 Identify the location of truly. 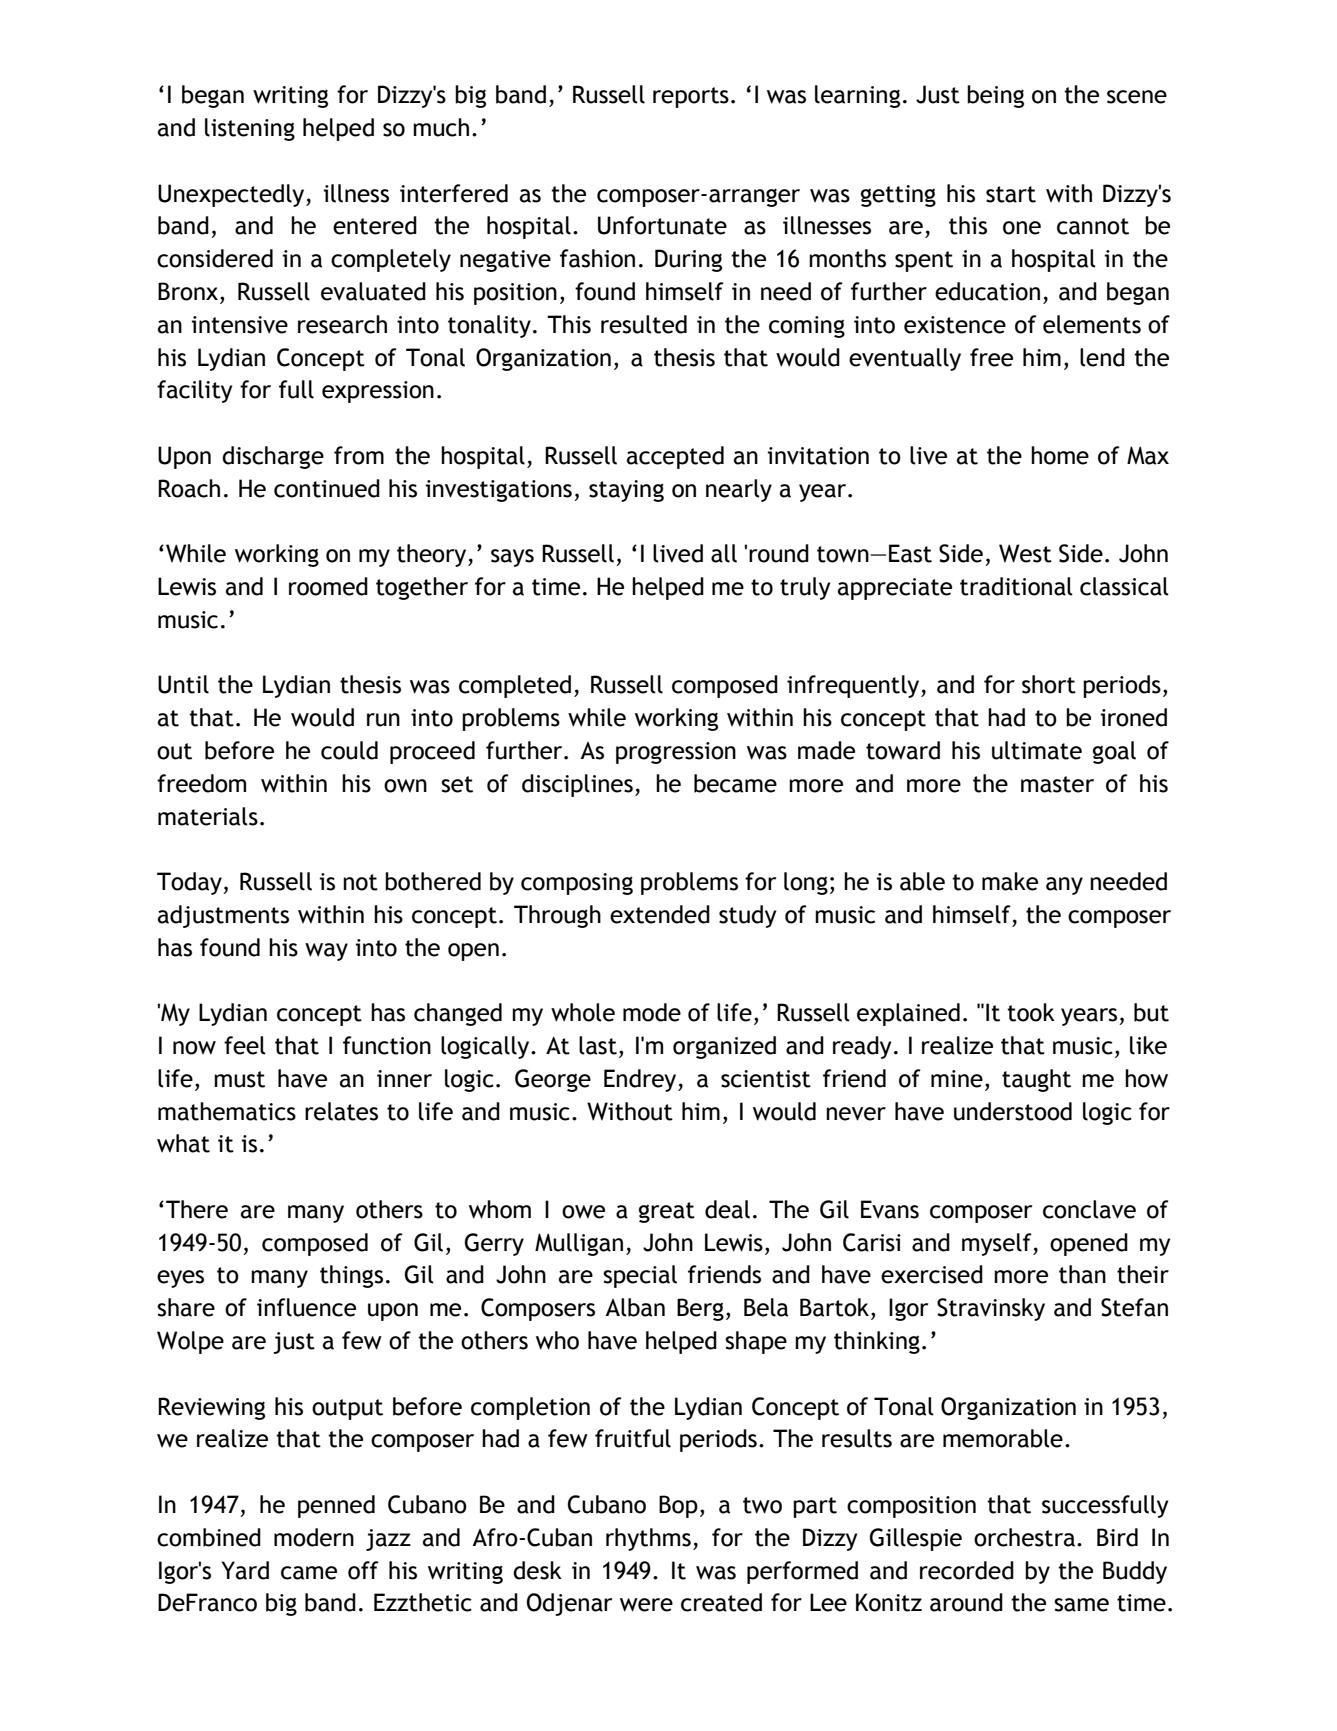
(805, 588).
